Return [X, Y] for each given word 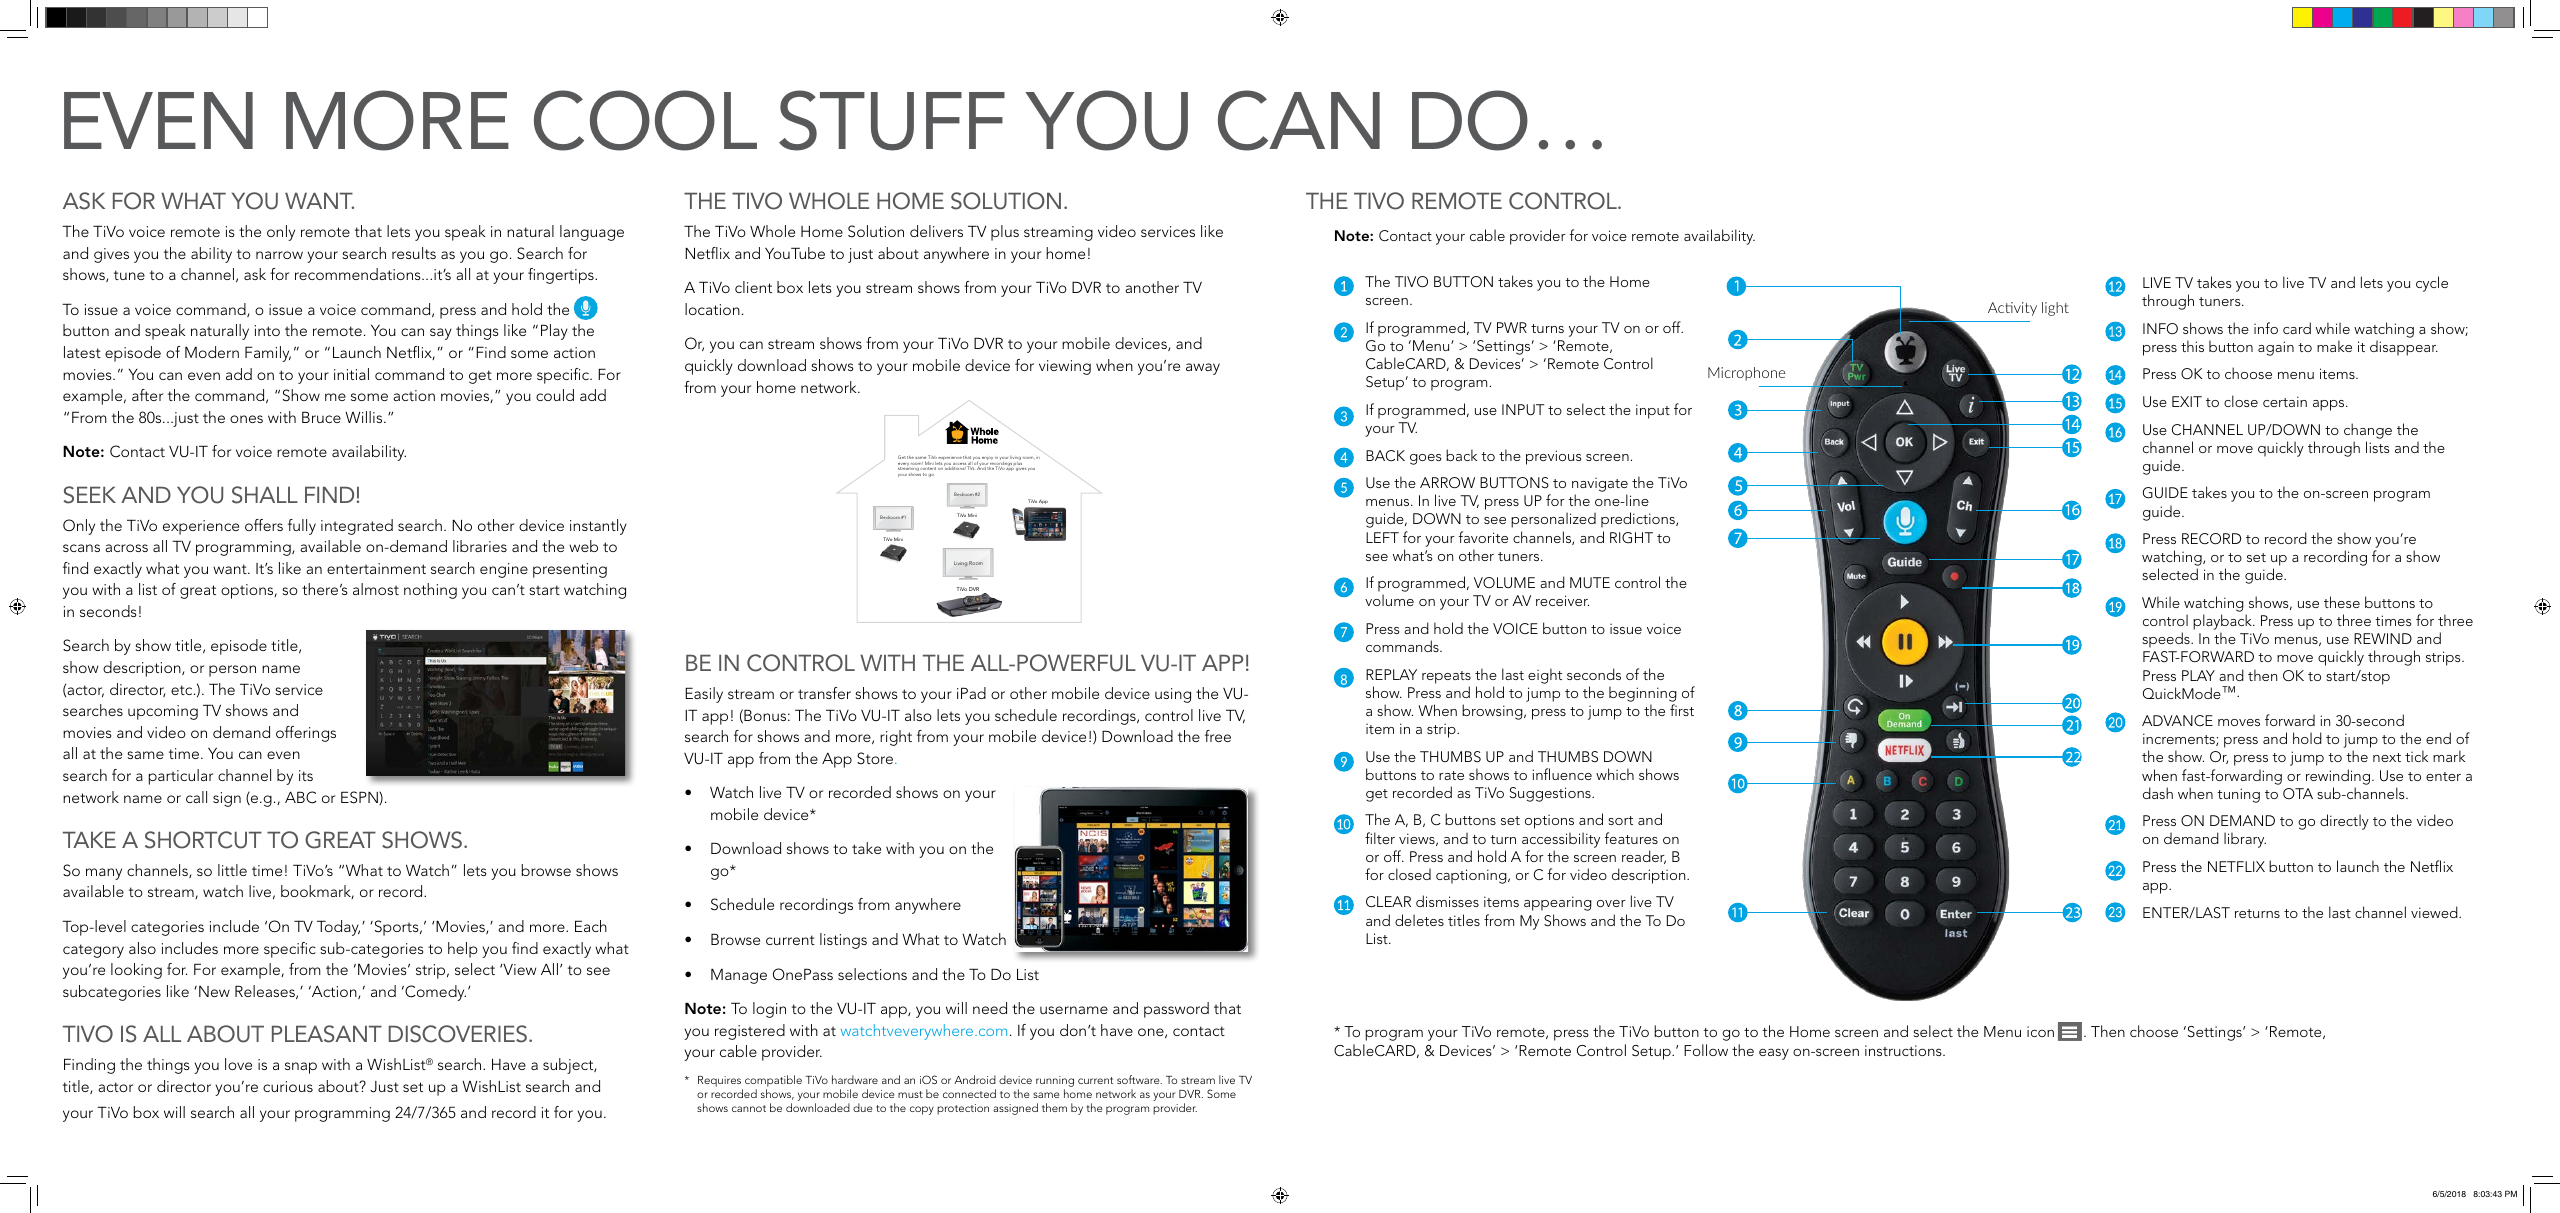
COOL [645, 120]
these [2342, 602]
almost [376, 589]
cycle [2432, 284]
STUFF [892, 120]
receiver [1562, 600]
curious [288, 1086]
